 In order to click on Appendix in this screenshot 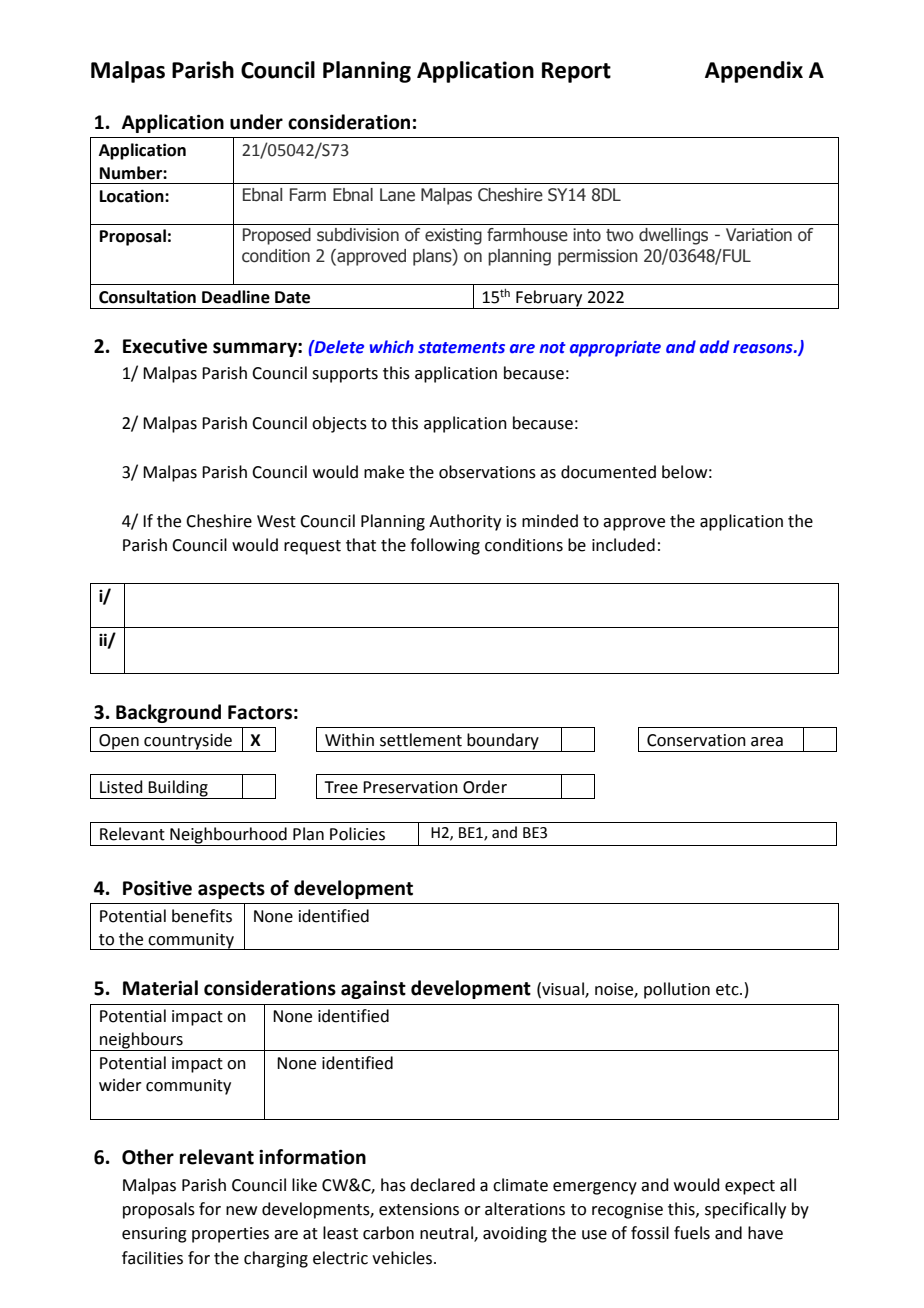, I will do `click(754, 72)`.
